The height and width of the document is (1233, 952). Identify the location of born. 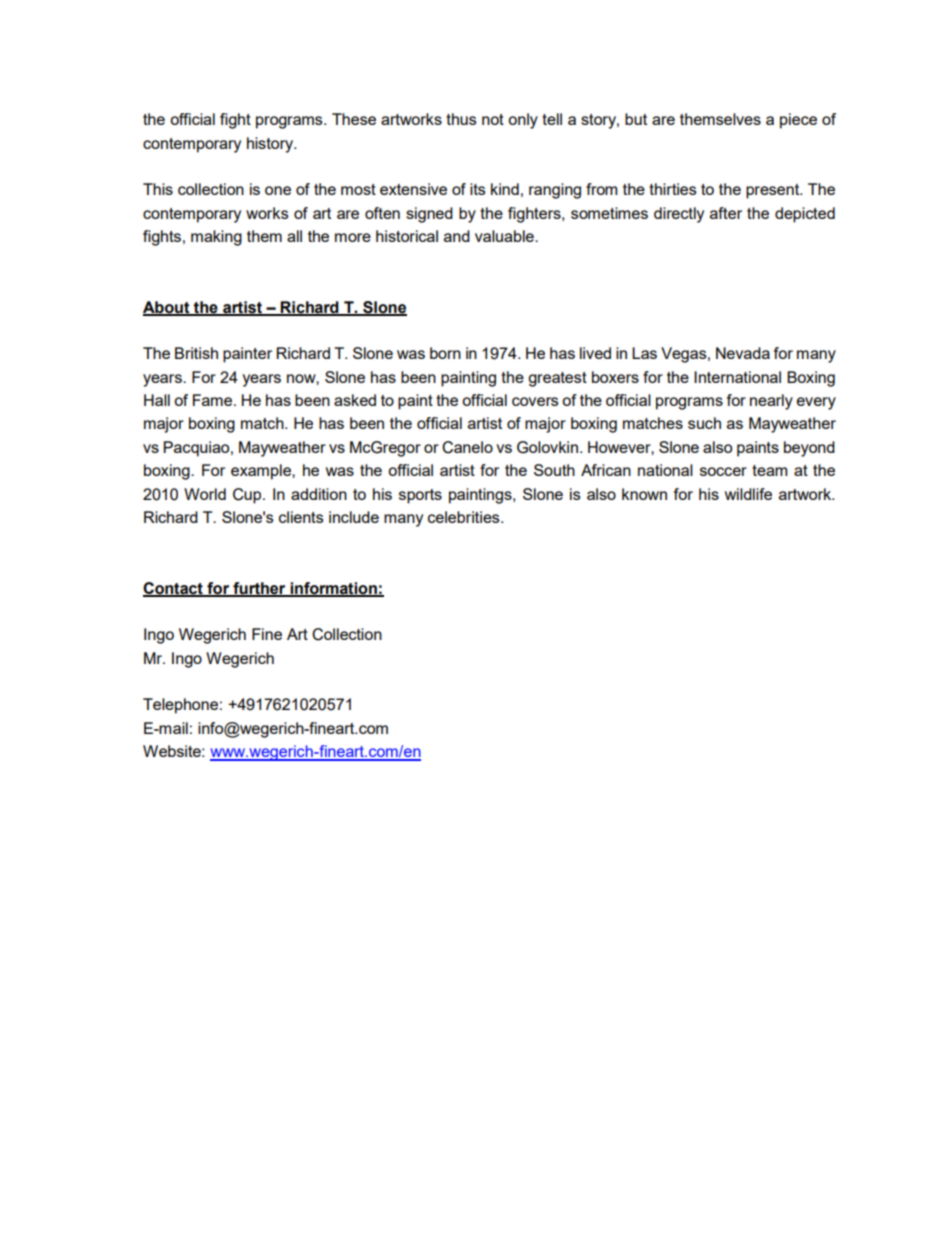
(445, 353).
